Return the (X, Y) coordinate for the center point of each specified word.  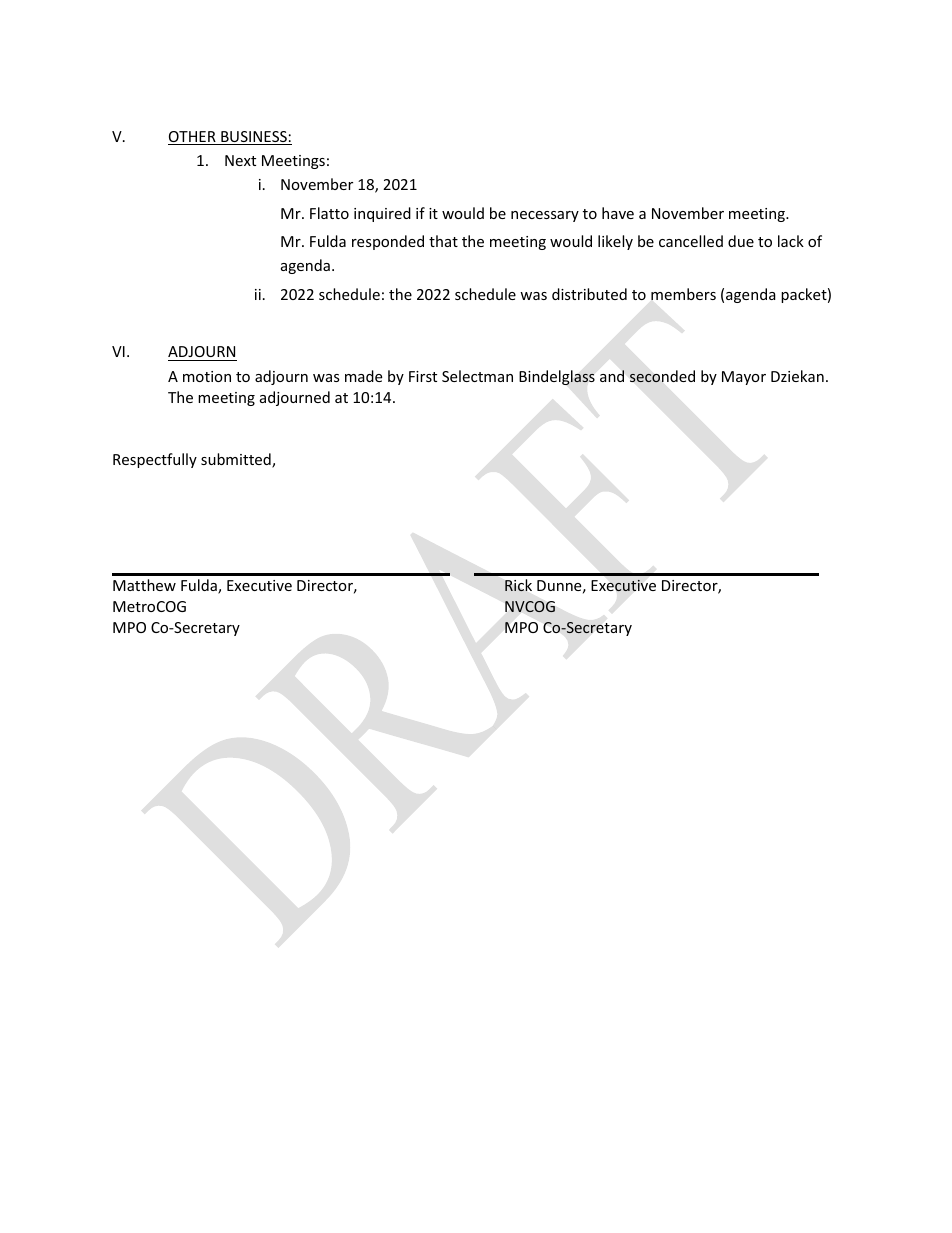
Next (240, 160)
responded (388, 242)
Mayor (744, 378)
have (618, 213)
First (423, 376)
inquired (382, 214)
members (683, 294)
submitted (237, 460)
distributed (589, 294)
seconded (662, 376)
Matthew (144, 585)
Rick (518, 585)
